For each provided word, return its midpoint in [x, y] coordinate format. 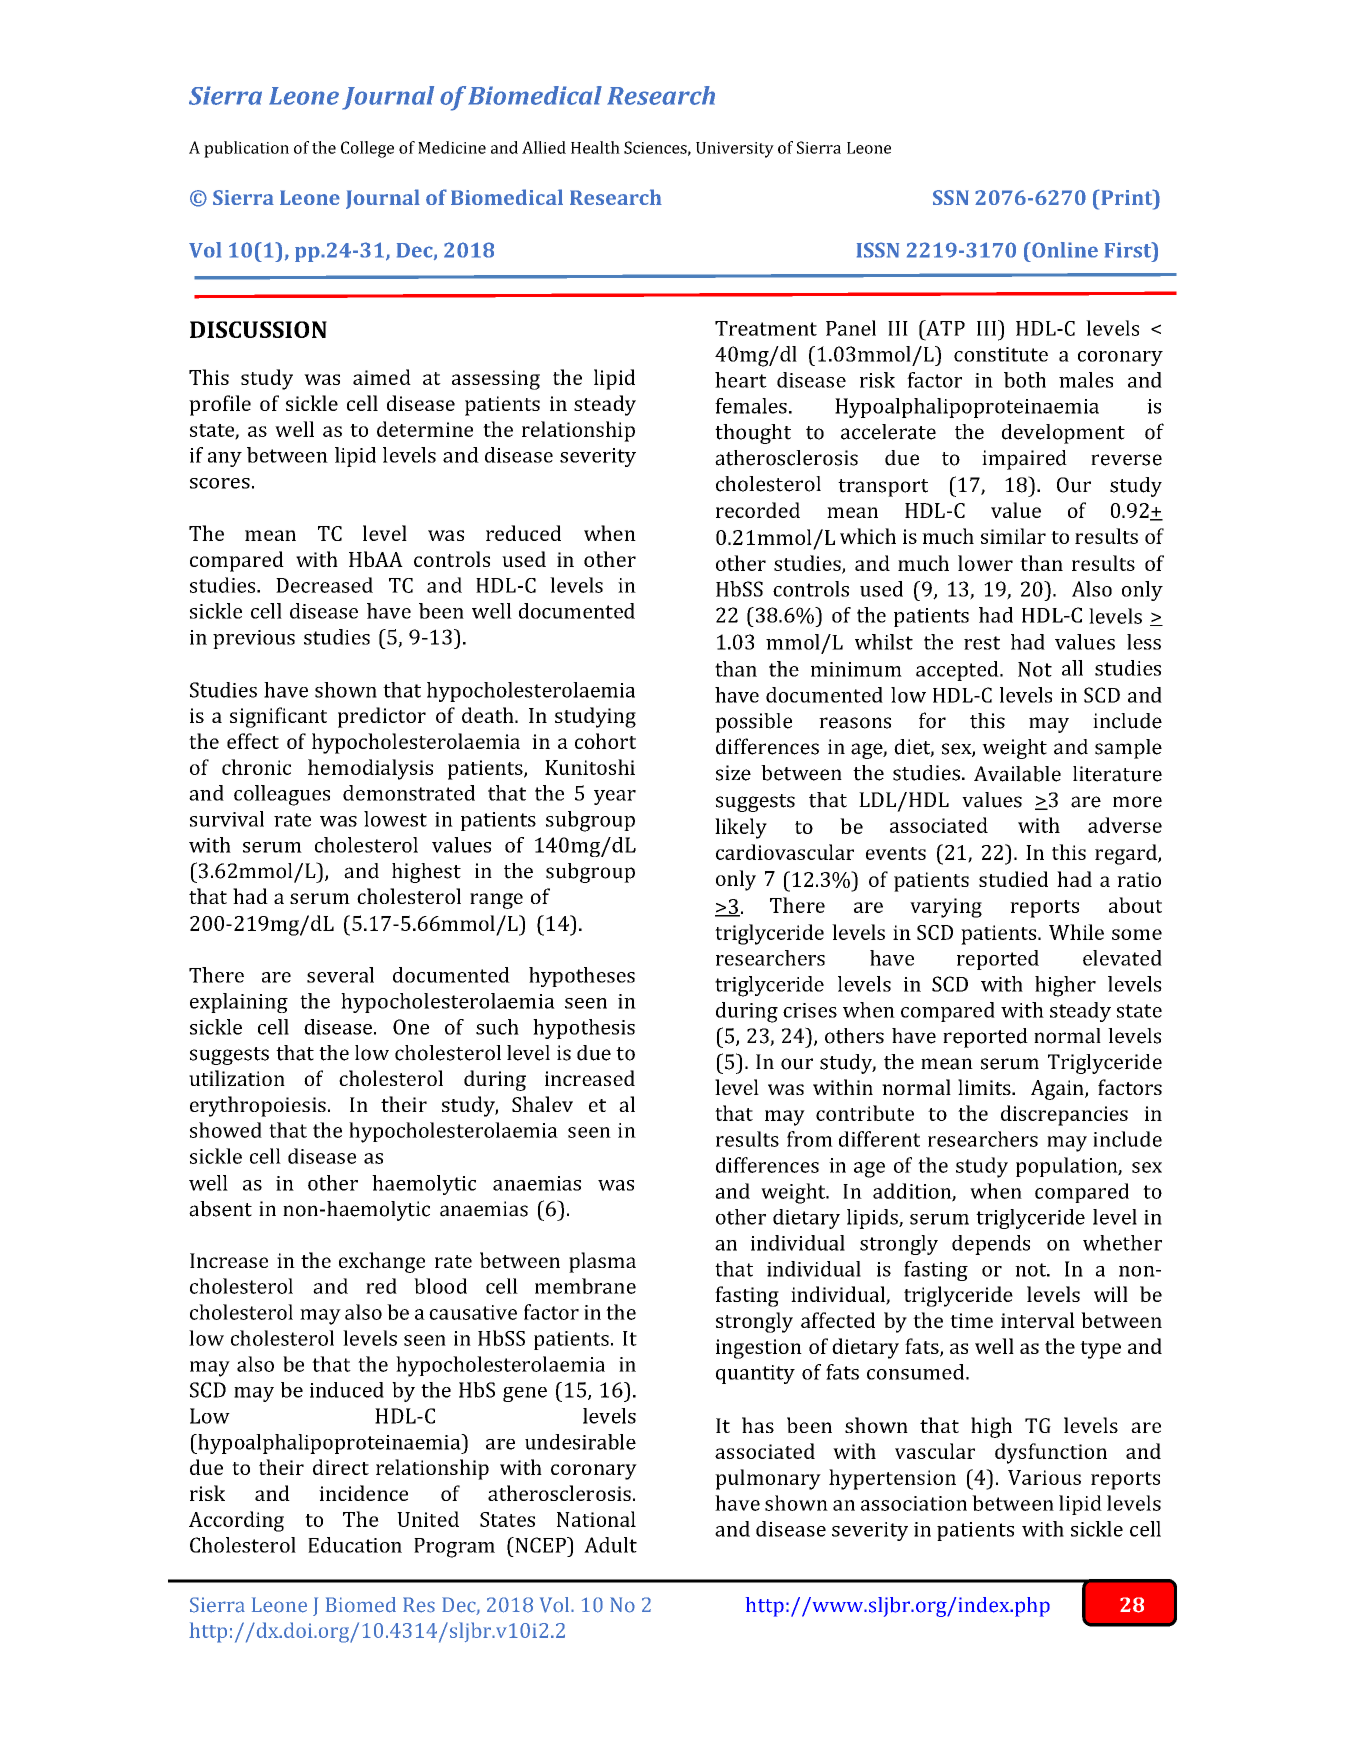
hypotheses [582, 977]
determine [425, 429]
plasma [602, 1262]
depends [991, 1245]
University [735, 150]
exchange [382, 1262]
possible [753, 723]
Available [1017, 774]
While [1076, 932]
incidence [363, 1493]
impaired [1024, 460]
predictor [382, 717]
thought [753, 434]
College [367, 149]
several [340, 975]
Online [1064, 250]
